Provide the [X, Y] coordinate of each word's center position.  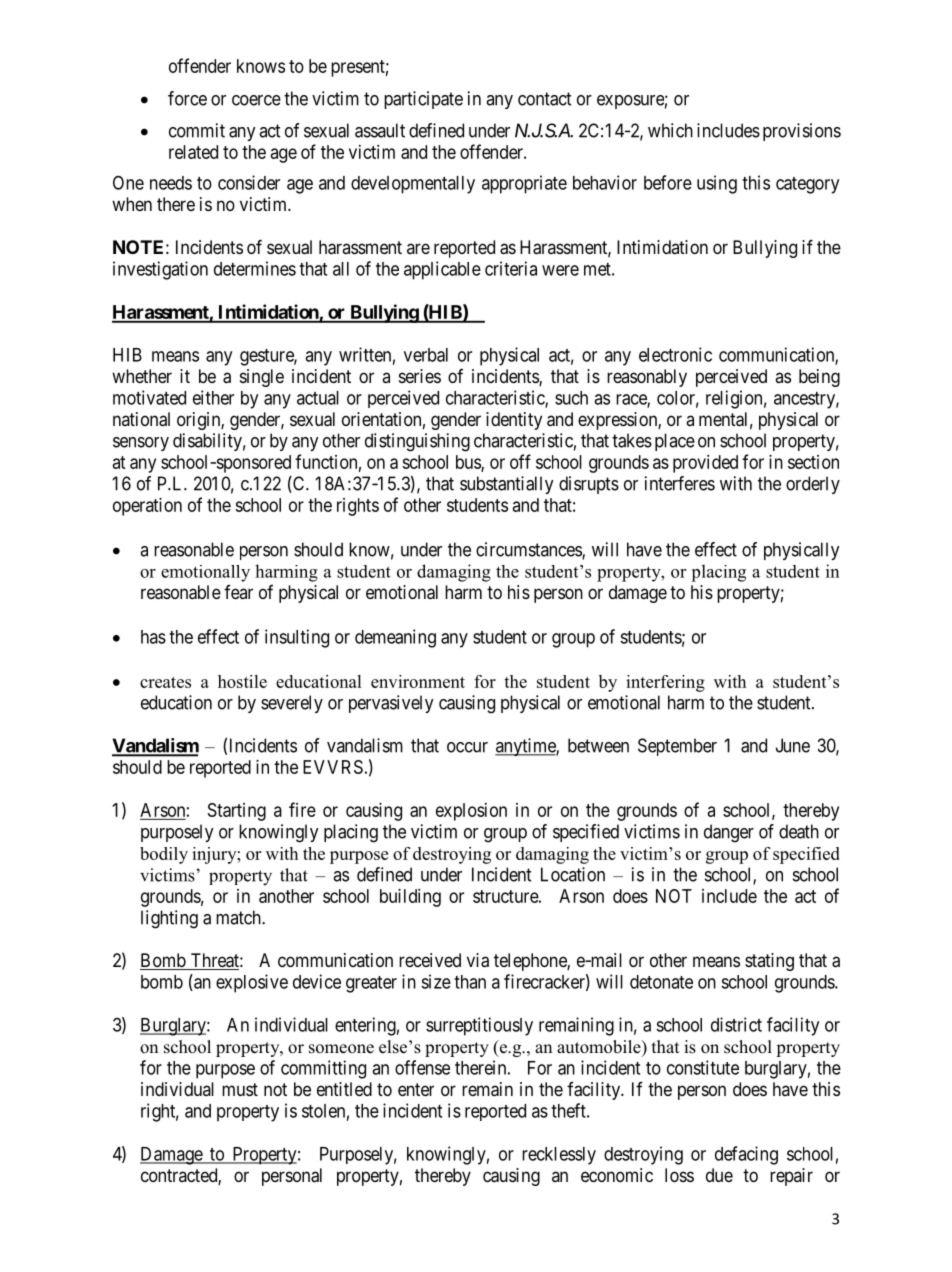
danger [729, 833]
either [213, 397]
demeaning [395, 638]
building [410, 898]
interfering [665, 683]
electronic [675, 354]
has [153, 637]
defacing [746, 1155]
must [240, 1089]
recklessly [559, 1156]
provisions [802, 132]
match [239, 917]
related [193, 152]
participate [423, 100]
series [420, 376]
